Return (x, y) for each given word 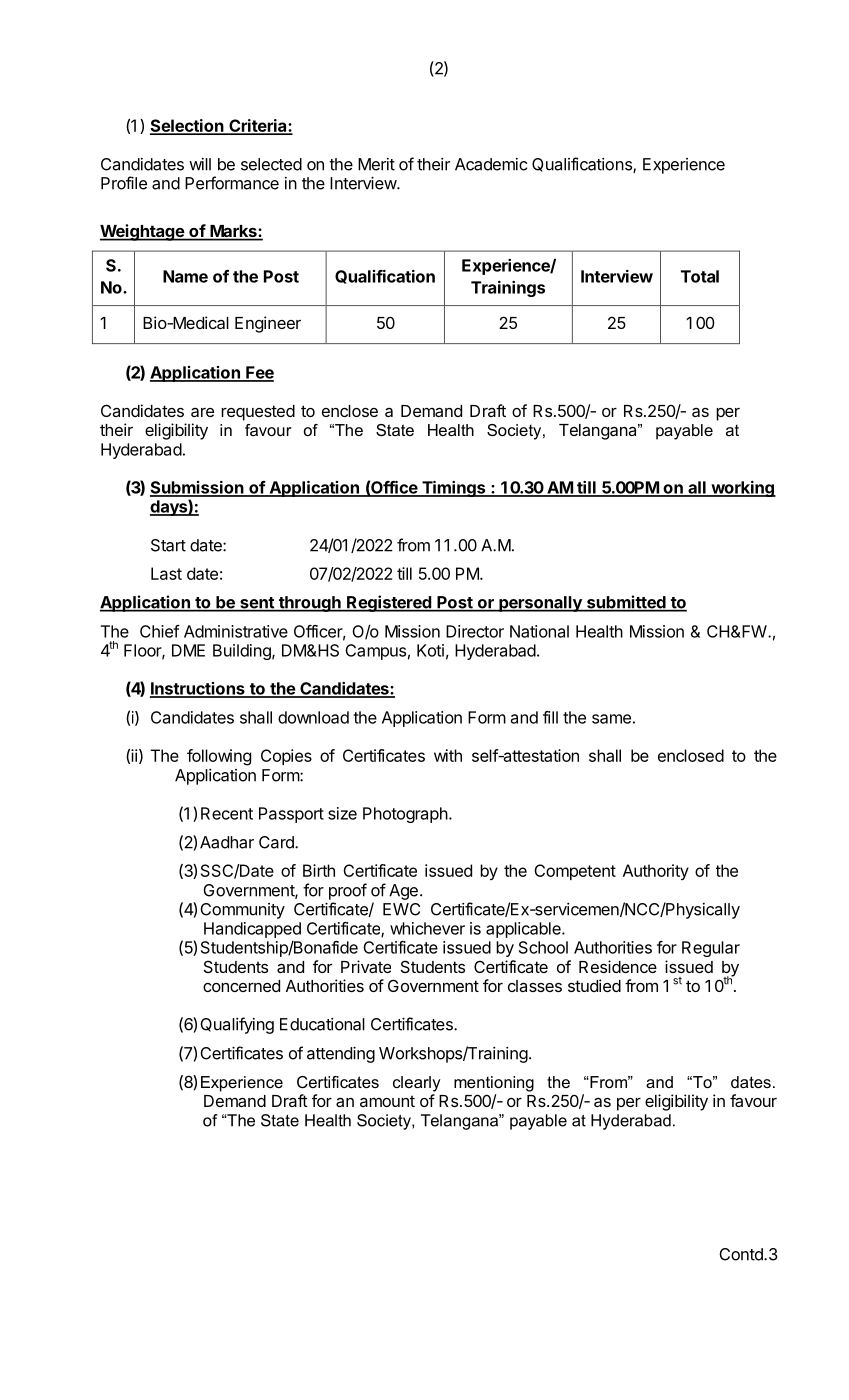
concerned (241, 986)
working (742, 489)
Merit (376, 164)
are (202, 412)
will (200, 164)
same (611, 719)
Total (700, 276)
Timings (454, 488)
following (219, 757)
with (448, 755)
